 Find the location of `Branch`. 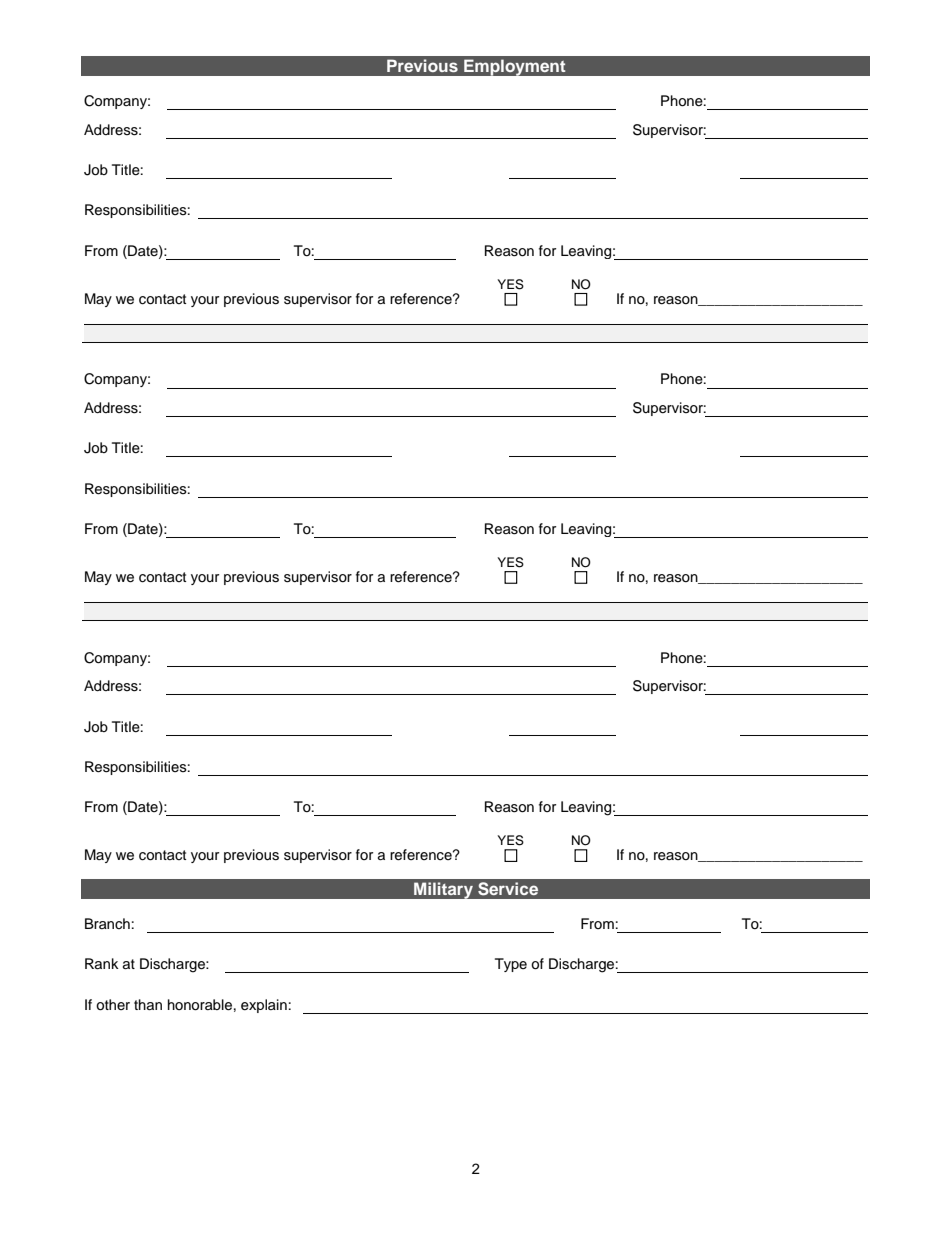

Branch is located at coordinates (107, 923).
